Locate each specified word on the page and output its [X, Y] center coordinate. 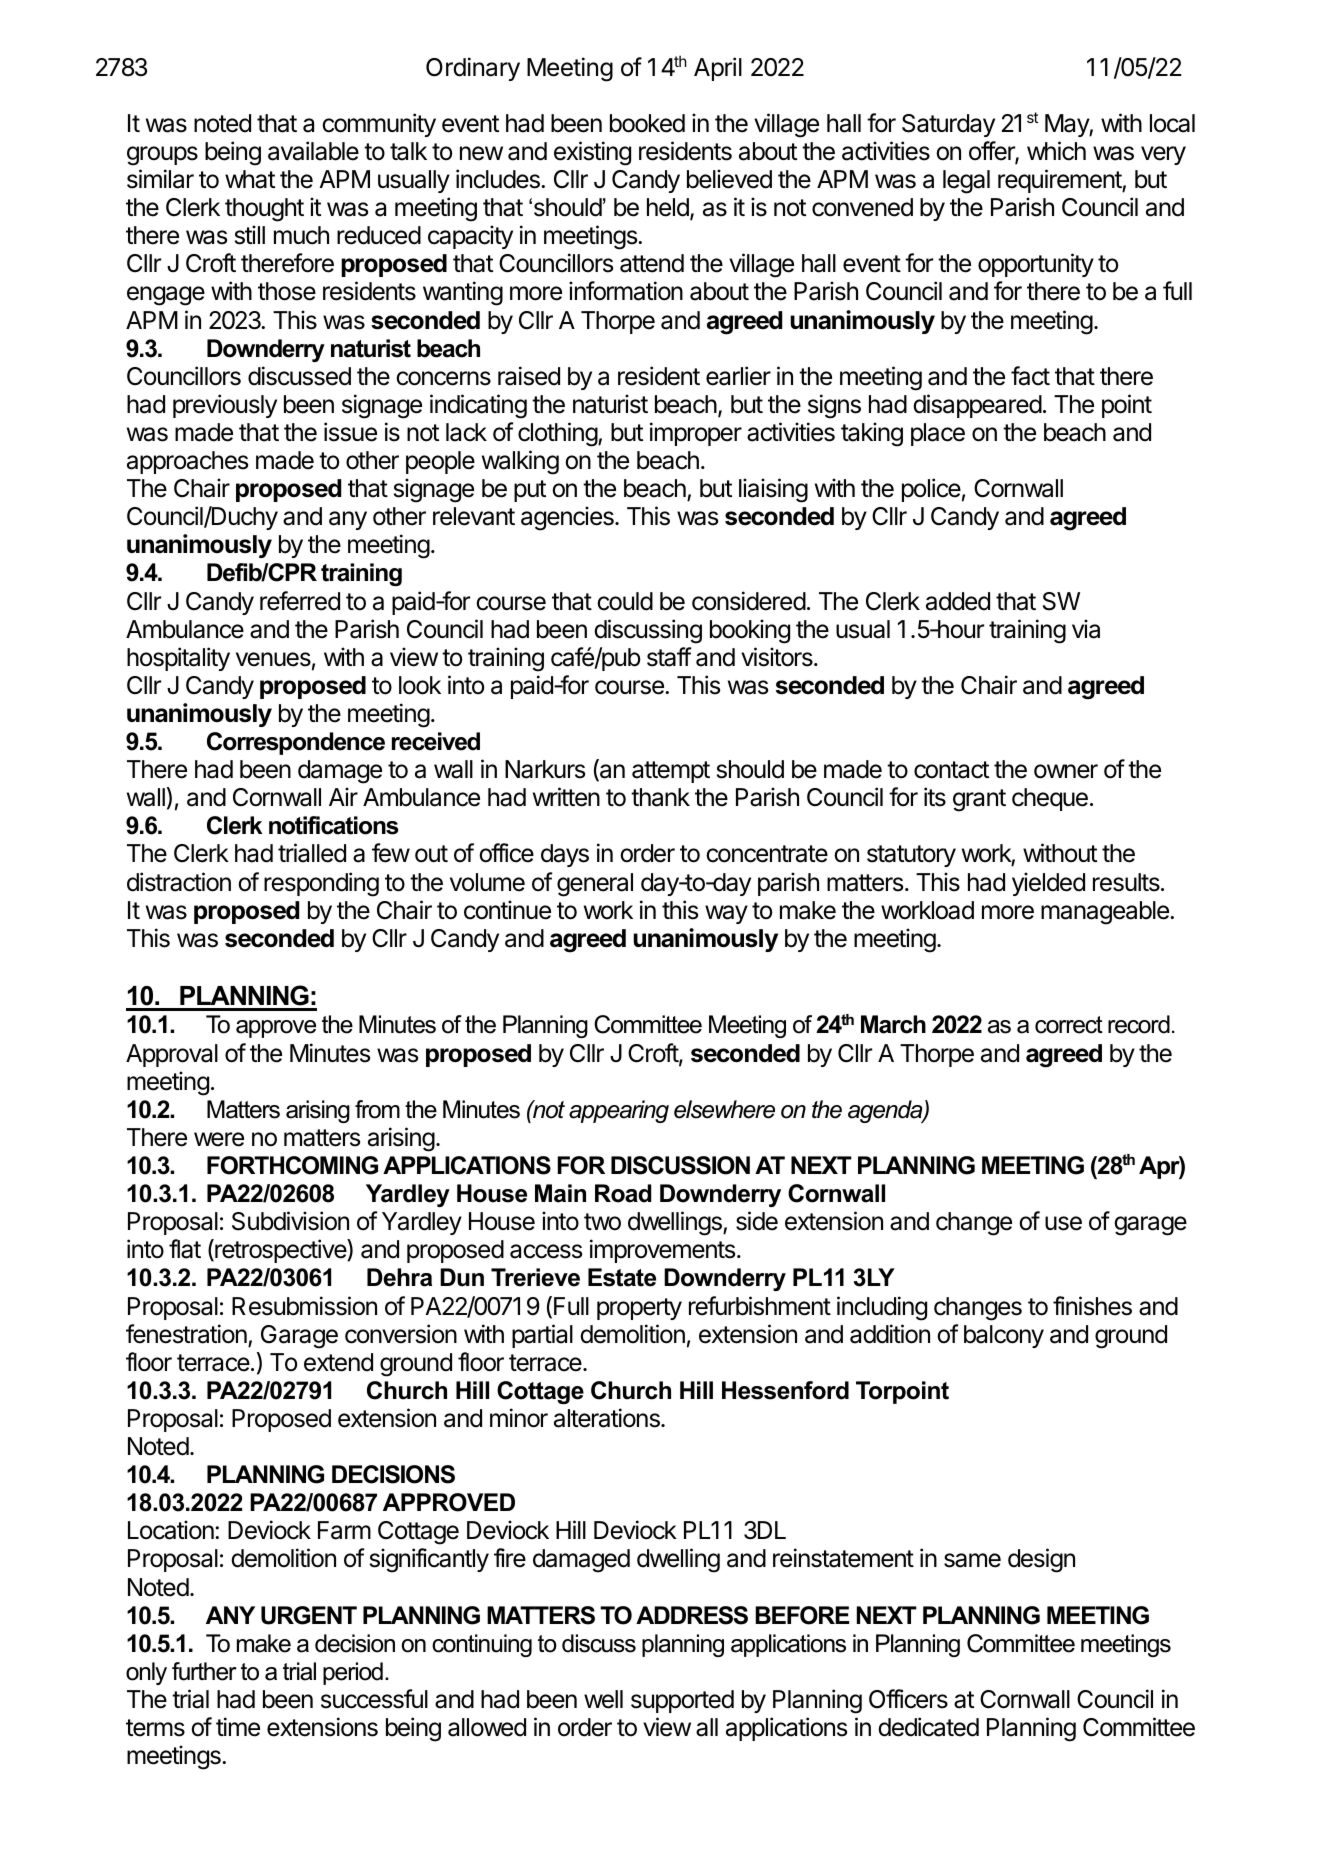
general [595, 885]
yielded [1048, 884]
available [313, 151]
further [204, 1671]
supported [682, 1701]
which [1056, 151]
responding [321, 884]
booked [647, 123]
